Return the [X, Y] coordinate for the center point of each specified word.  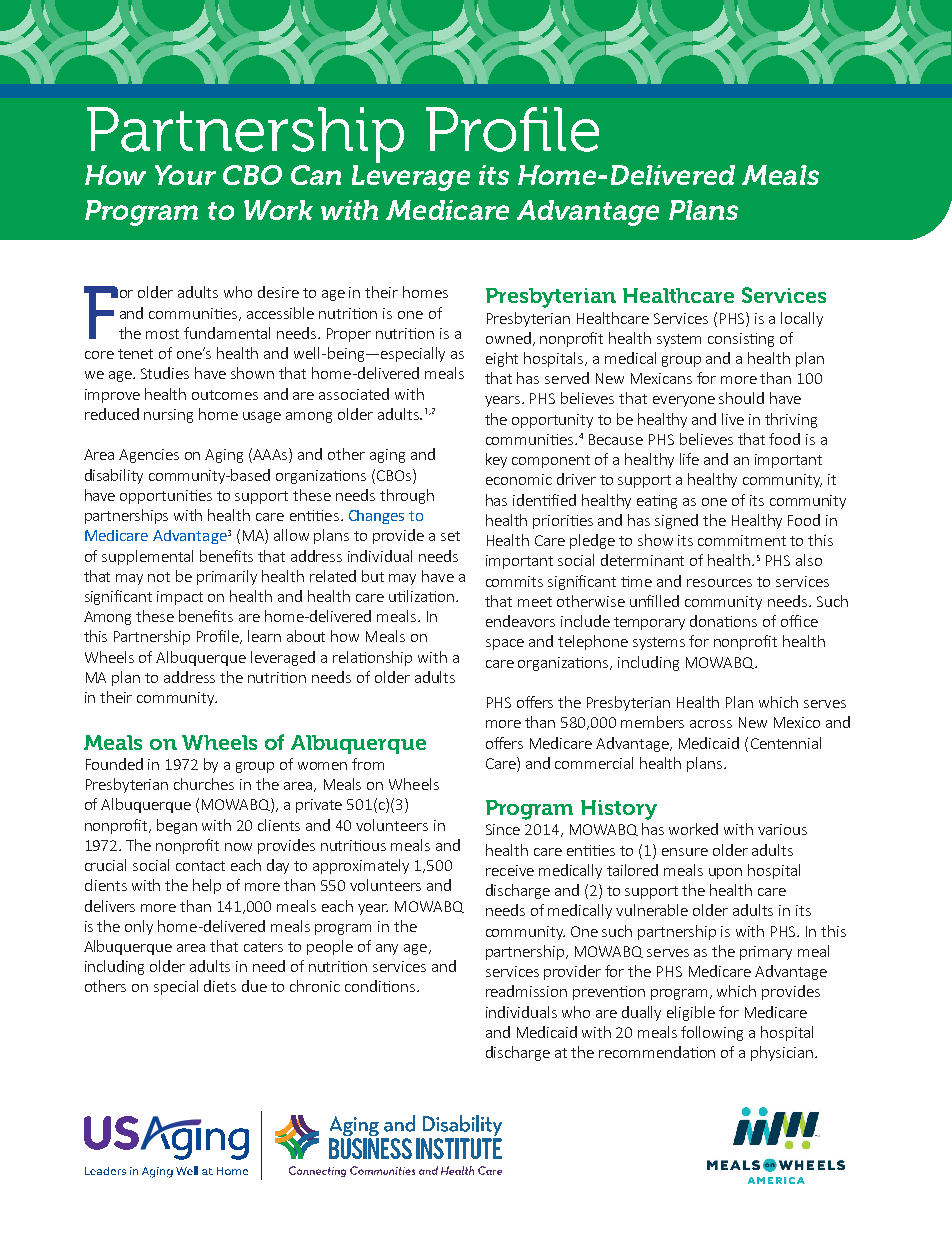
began [177, 826]
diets [220, 986]
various [782, 829]
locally [802, 319]
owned [508, 338]
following [712, 1033]
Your [185, 175]
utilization [421, 596]
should [741, 398]
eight [502, 359]
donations [723, 621]
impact [180, 598]
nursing [168, 416]
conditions [380, 986]
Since [503, 829]
